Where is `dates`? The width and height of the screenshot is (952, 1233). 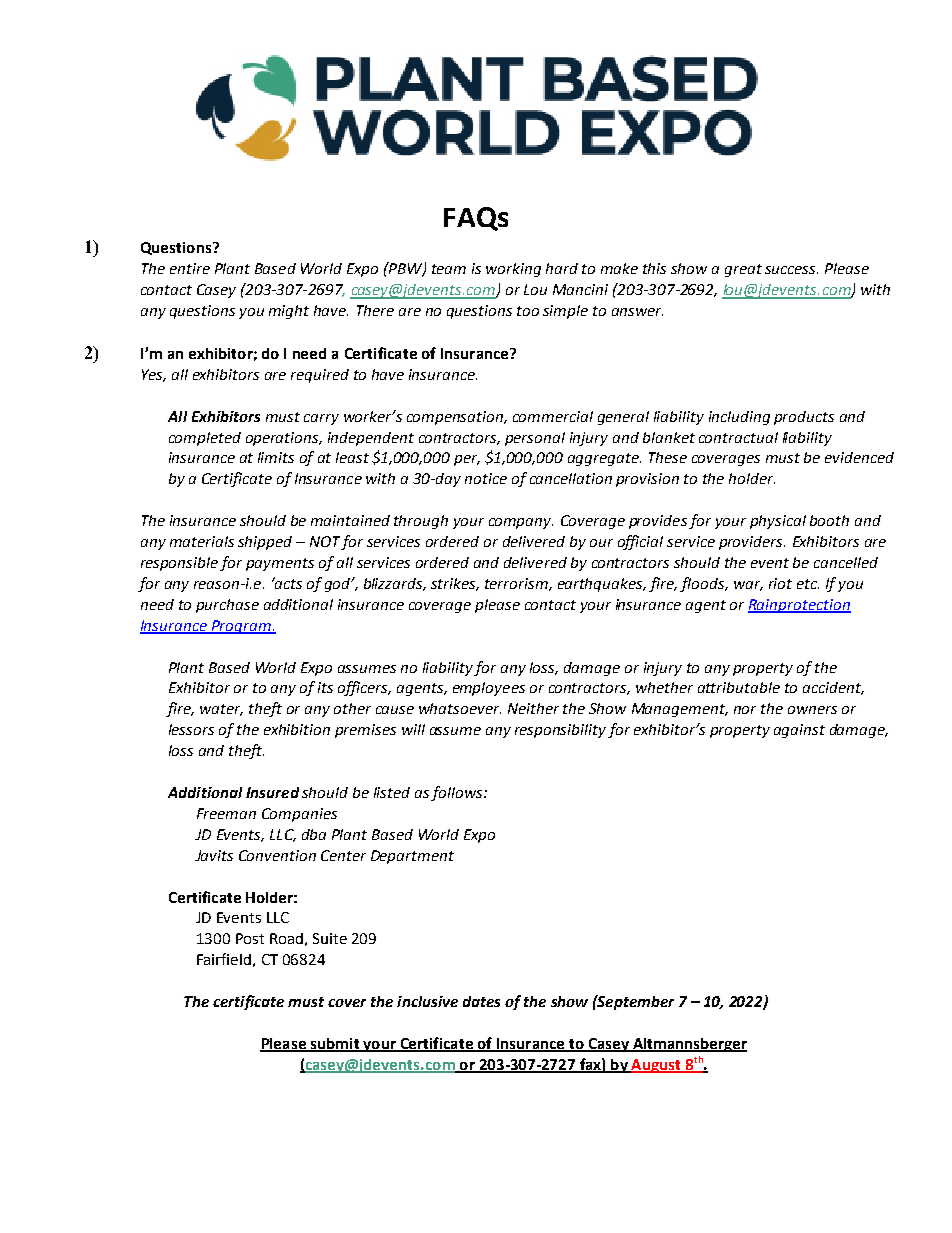
dates is located at coordinates (481, 1001).
